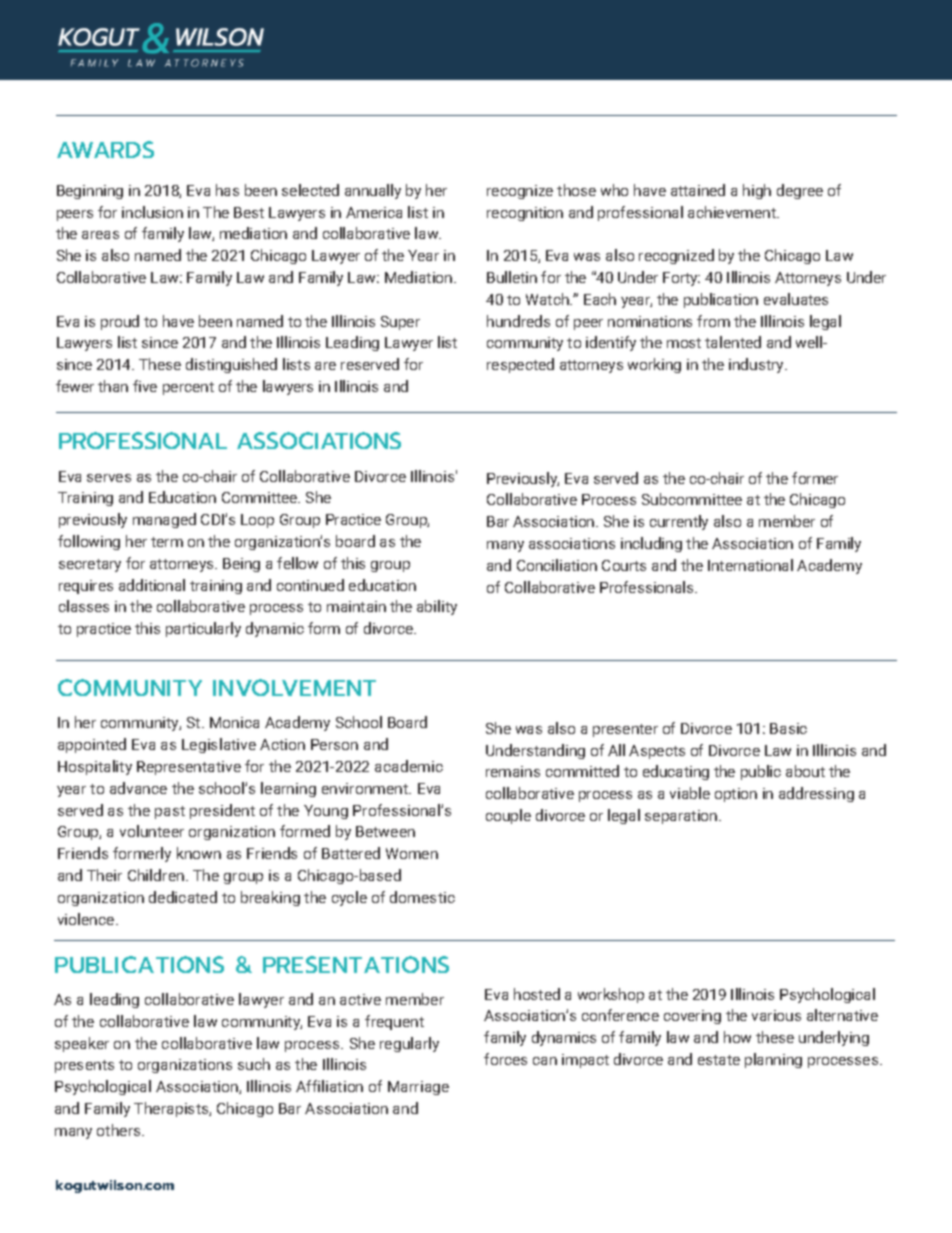  I want to click on International, so click(750, 565).
